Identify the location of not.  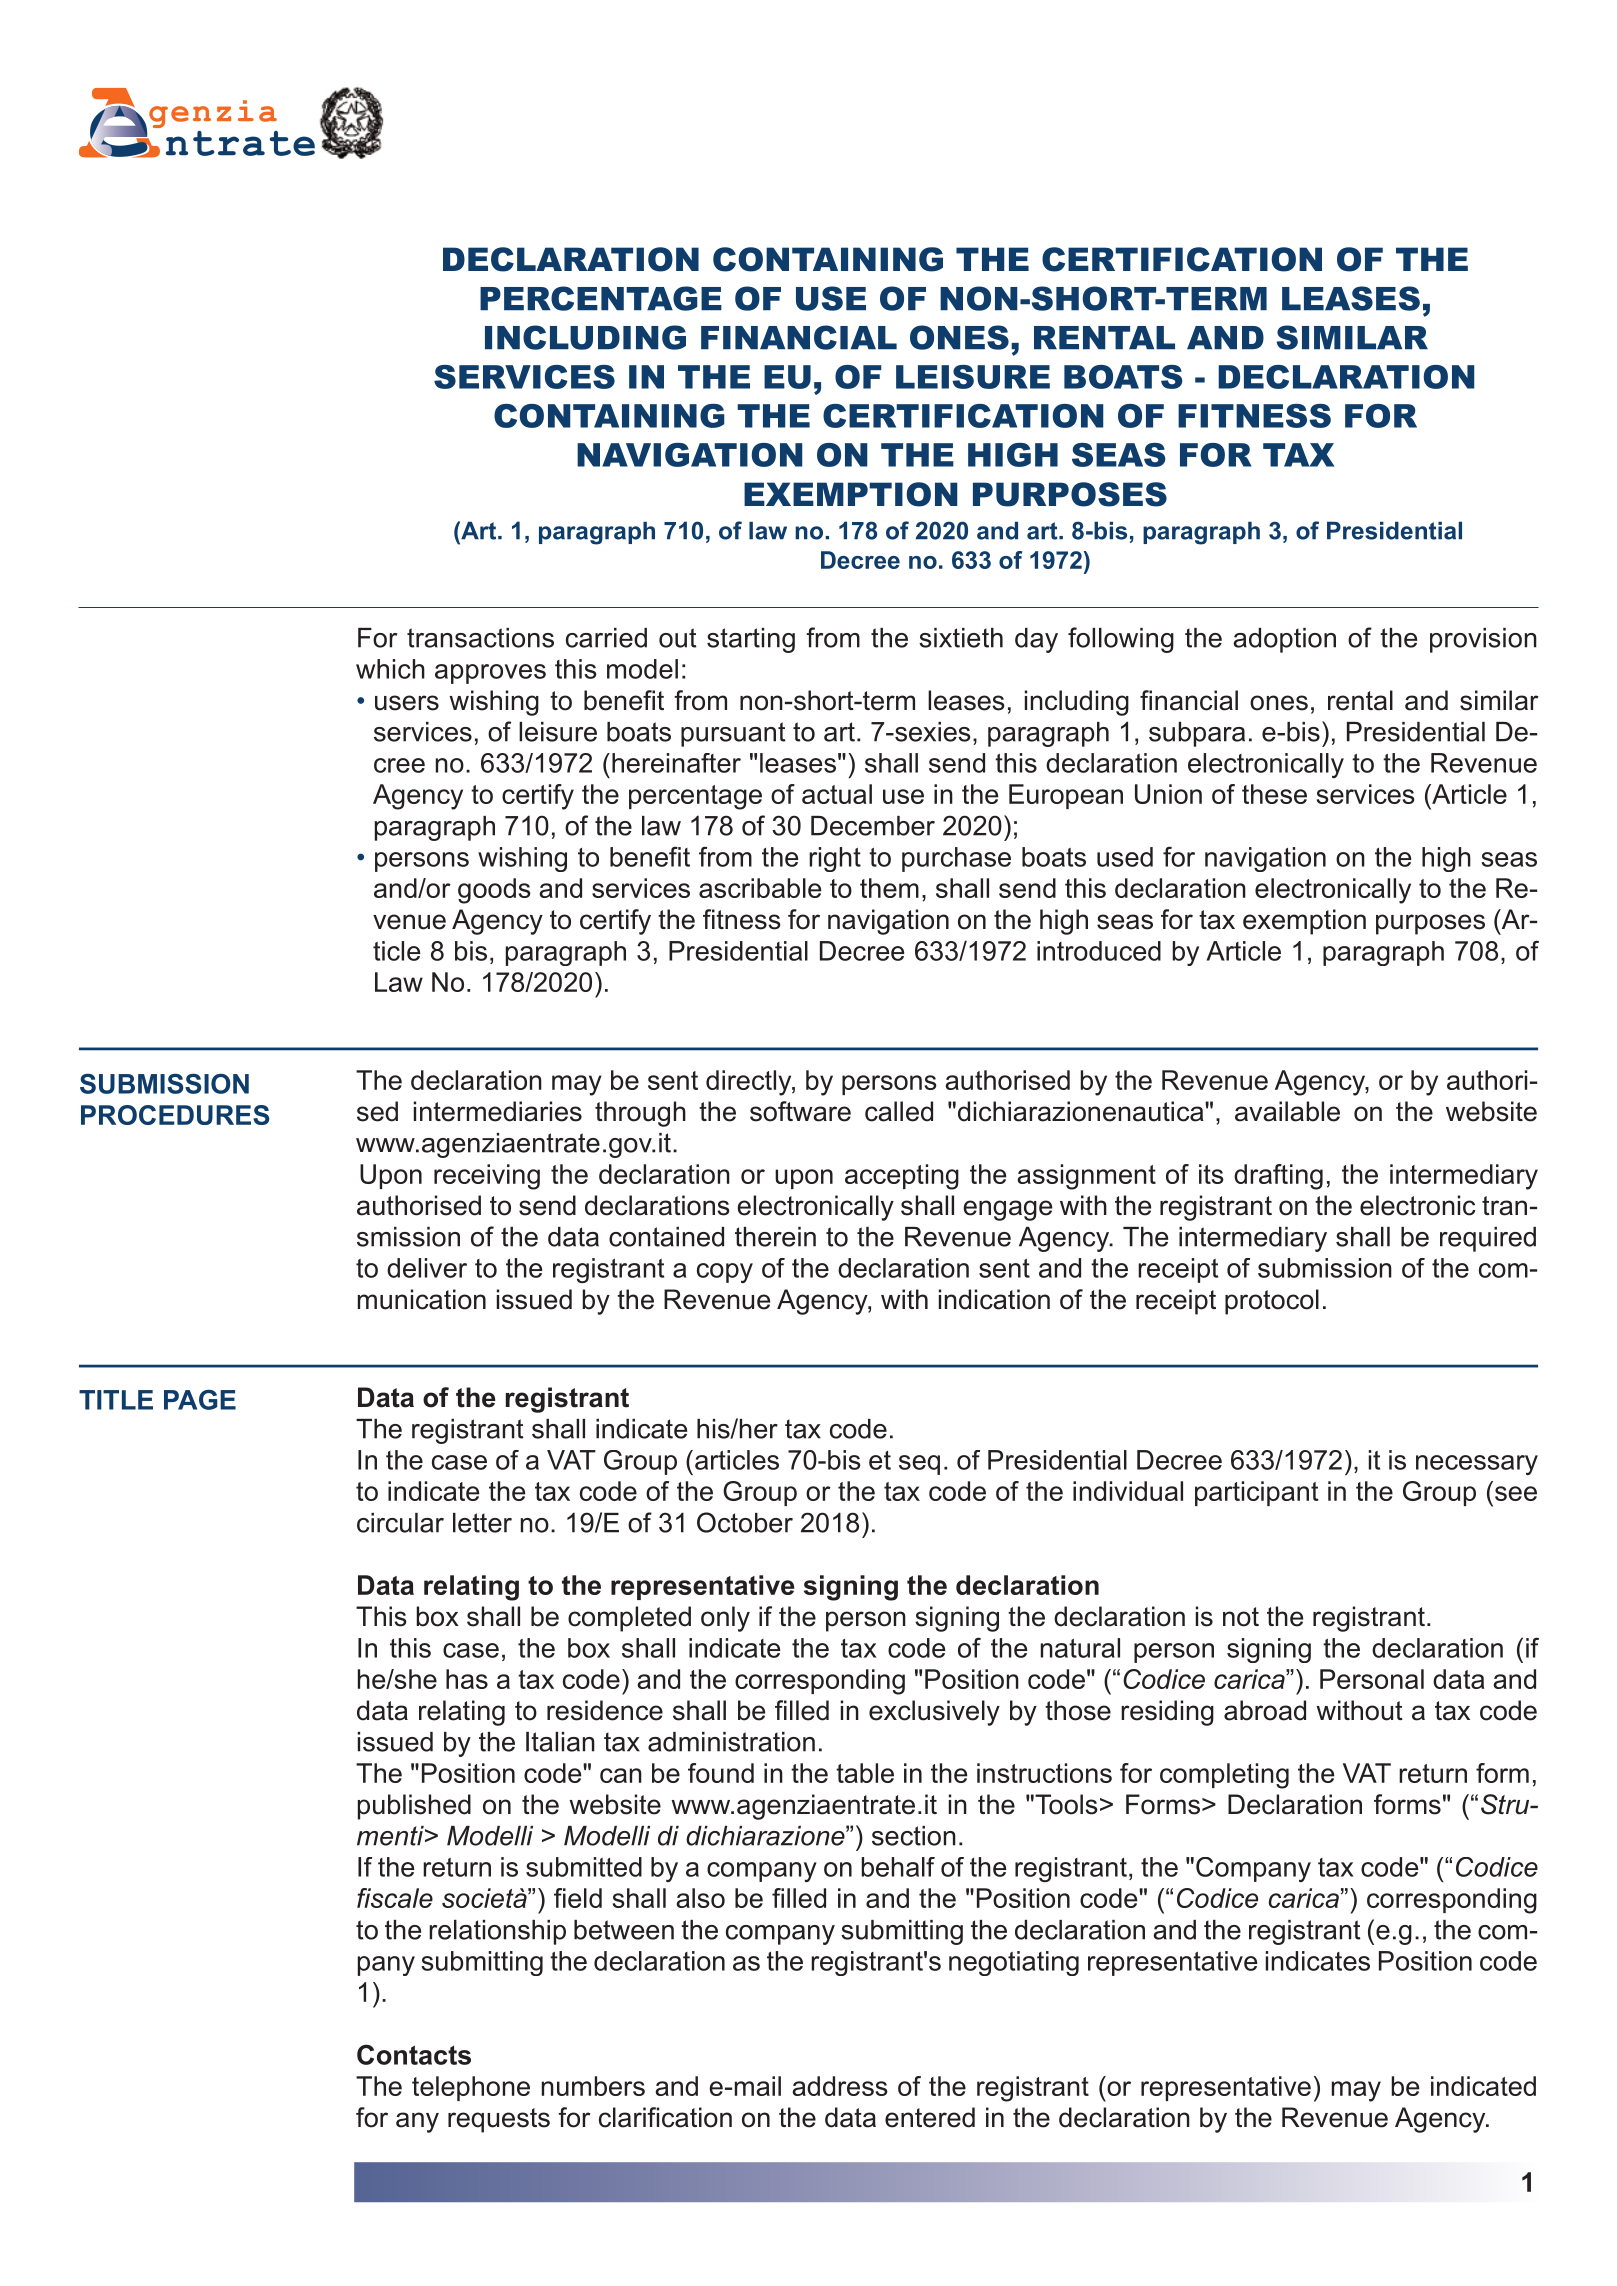
(1241, 1617).
